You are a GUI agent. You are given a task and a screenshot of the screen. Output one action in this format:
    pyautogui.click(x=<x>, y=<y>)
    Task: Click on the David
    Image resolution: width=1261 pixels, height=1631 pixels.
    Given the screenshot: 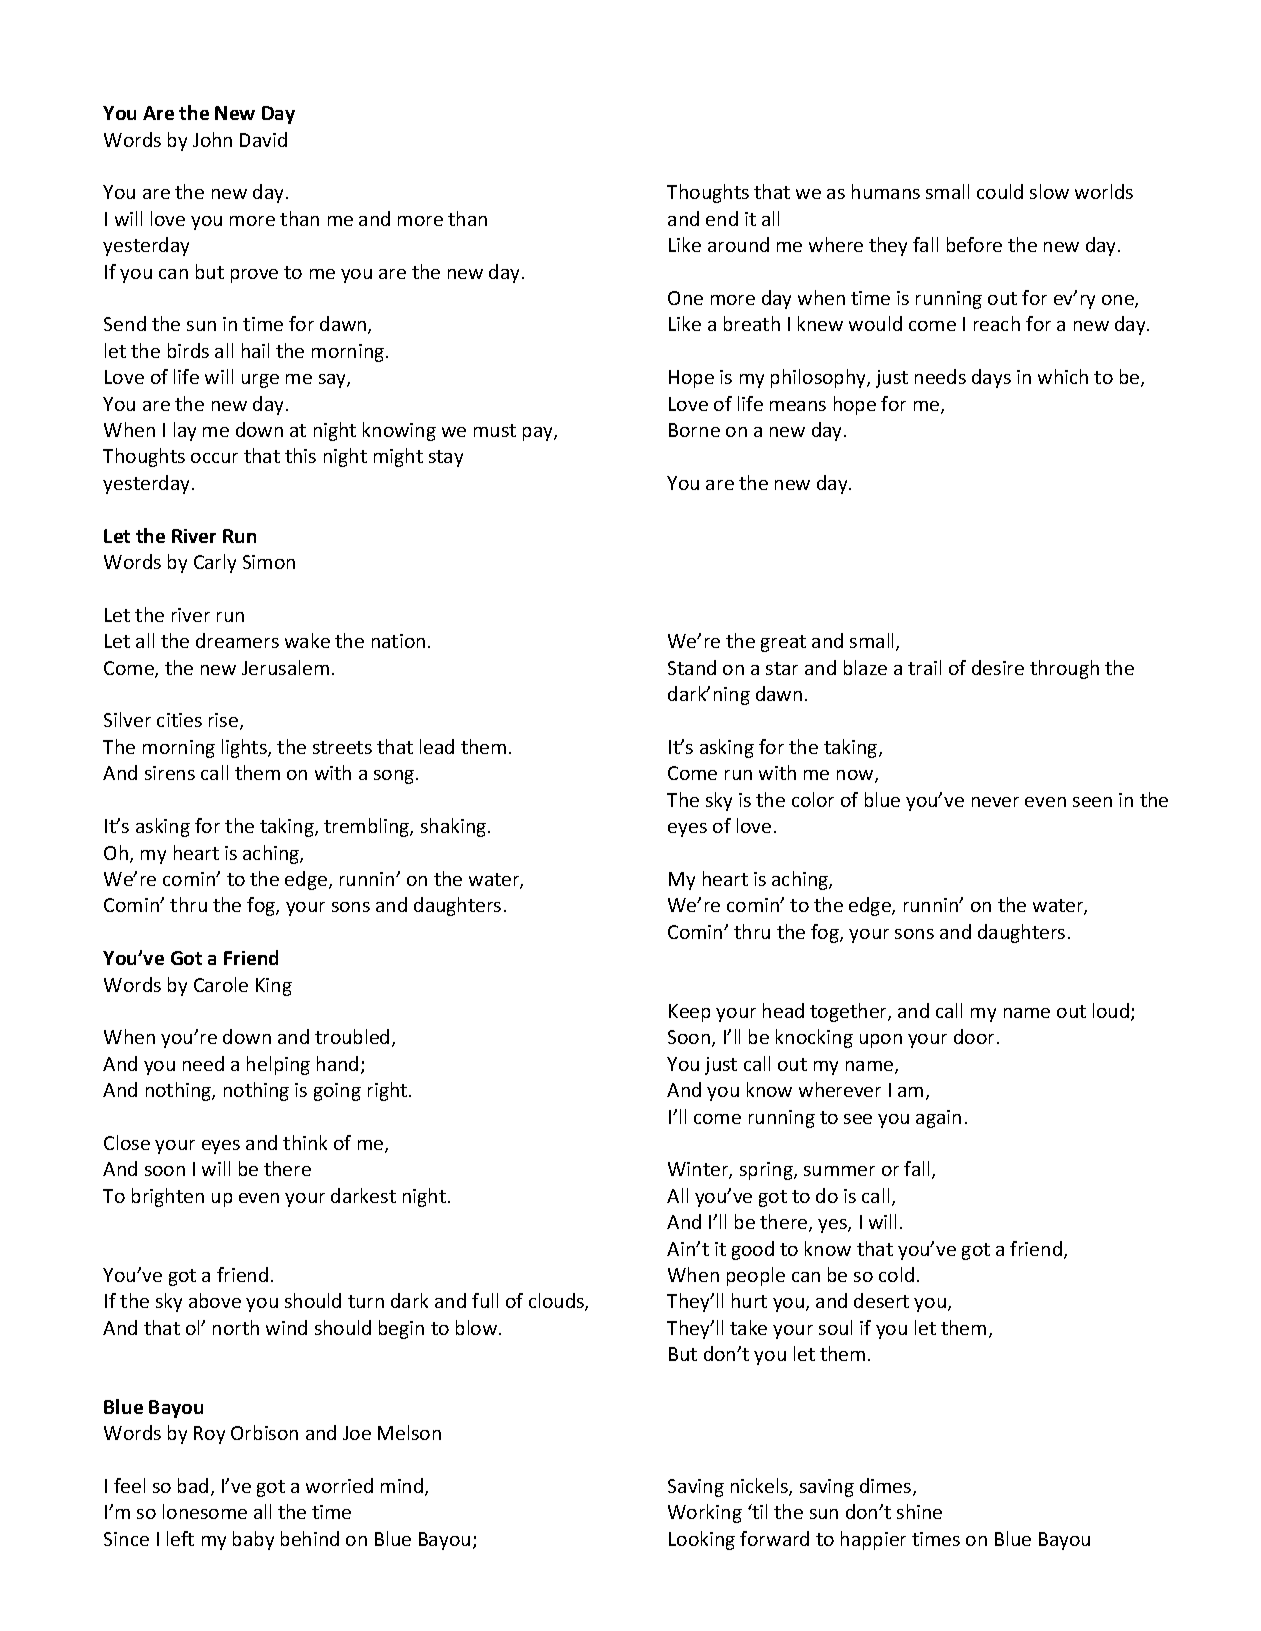 What is the action you would take?
    pyautogui.click(x=263, y=139)
